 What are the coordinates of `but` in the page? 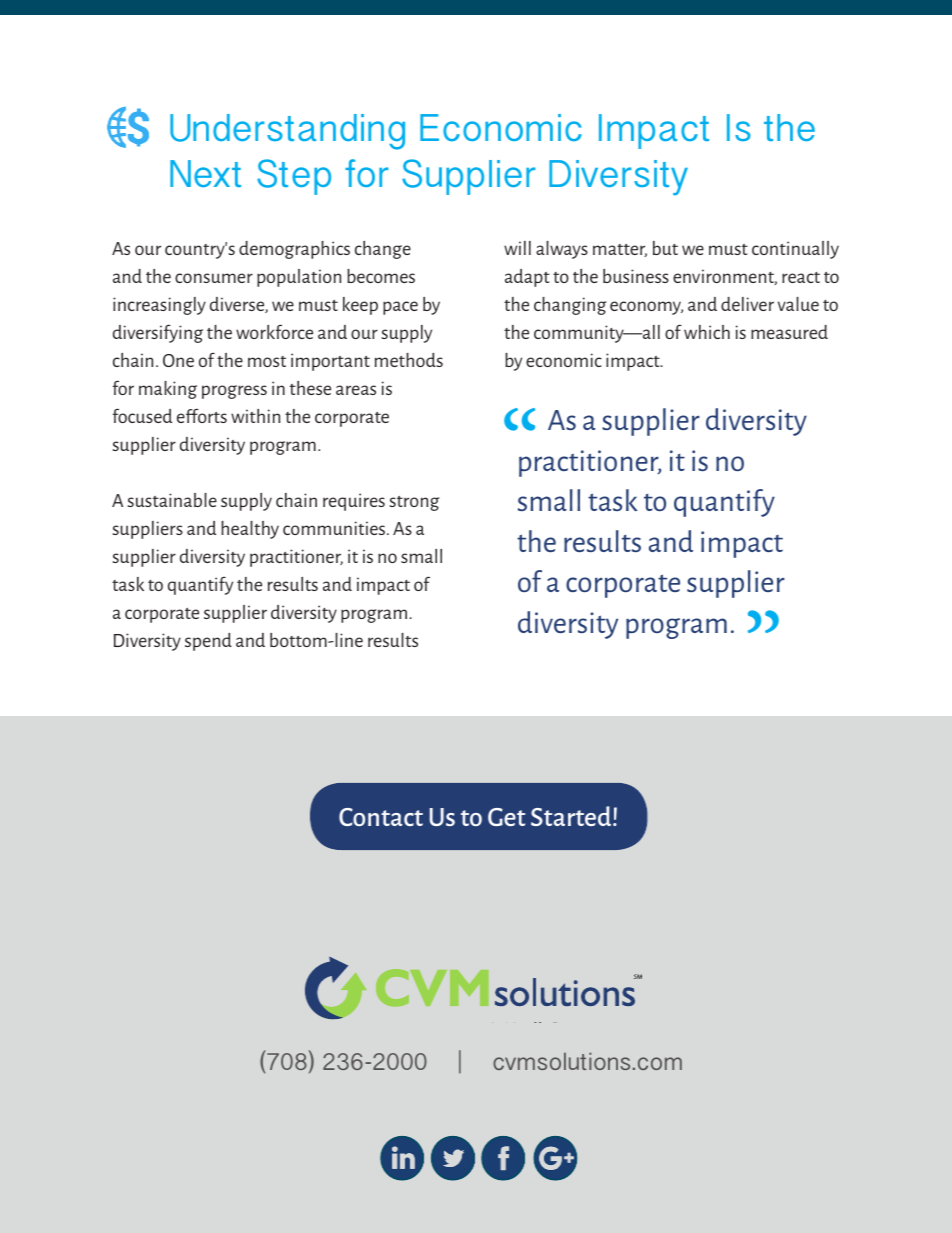 It's located at (665, 248).
